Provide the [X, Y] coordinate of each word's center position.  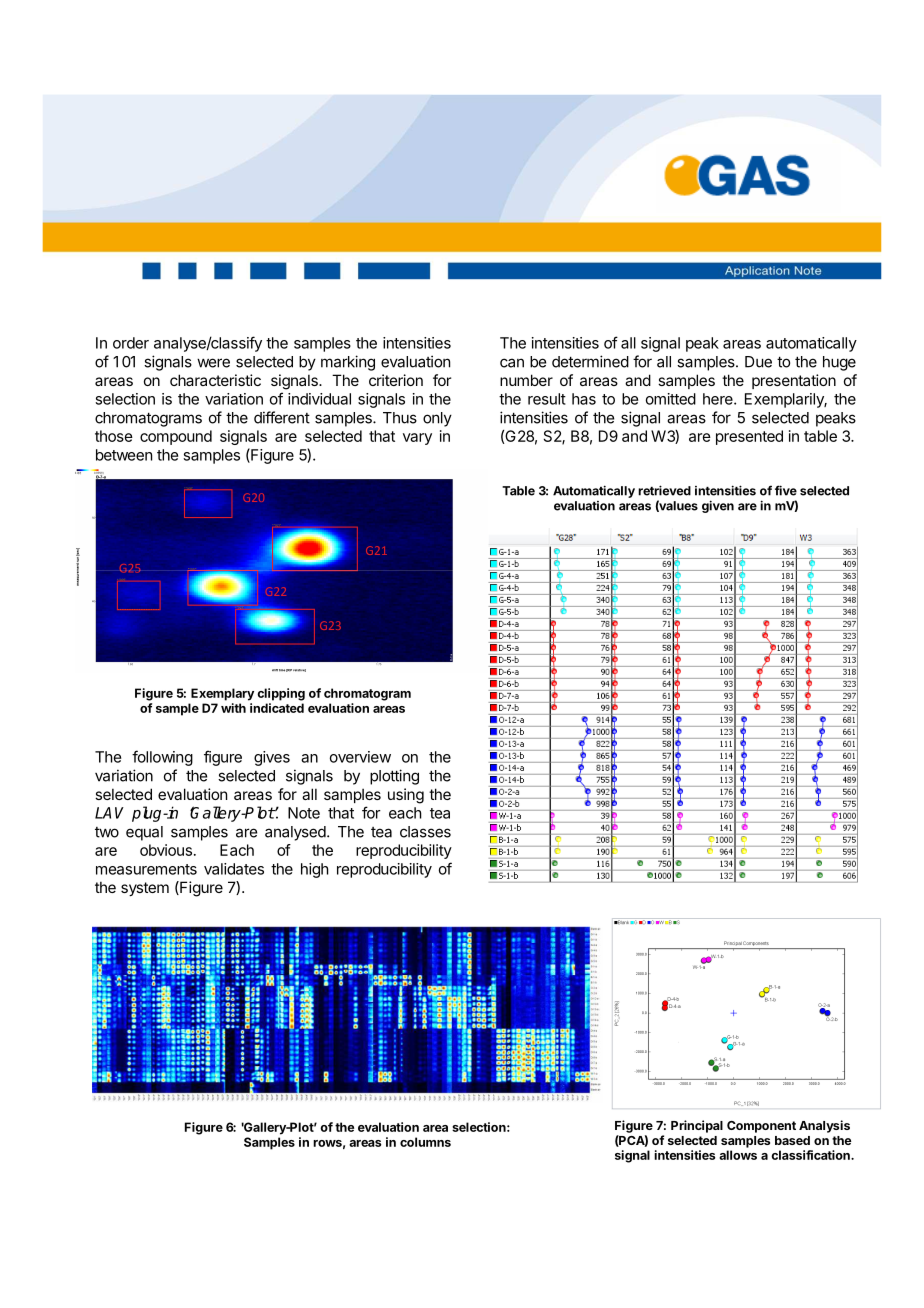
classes [425, 832]
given [718, 506]
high [315, 870]
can [512, 363]
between [124, 455]
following [162, 758]
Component [761, 1127]
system [145, 889]
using [406, 796]
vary [417, 439]
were [213, 363]
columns [425, 1142]
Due [758, 362]
